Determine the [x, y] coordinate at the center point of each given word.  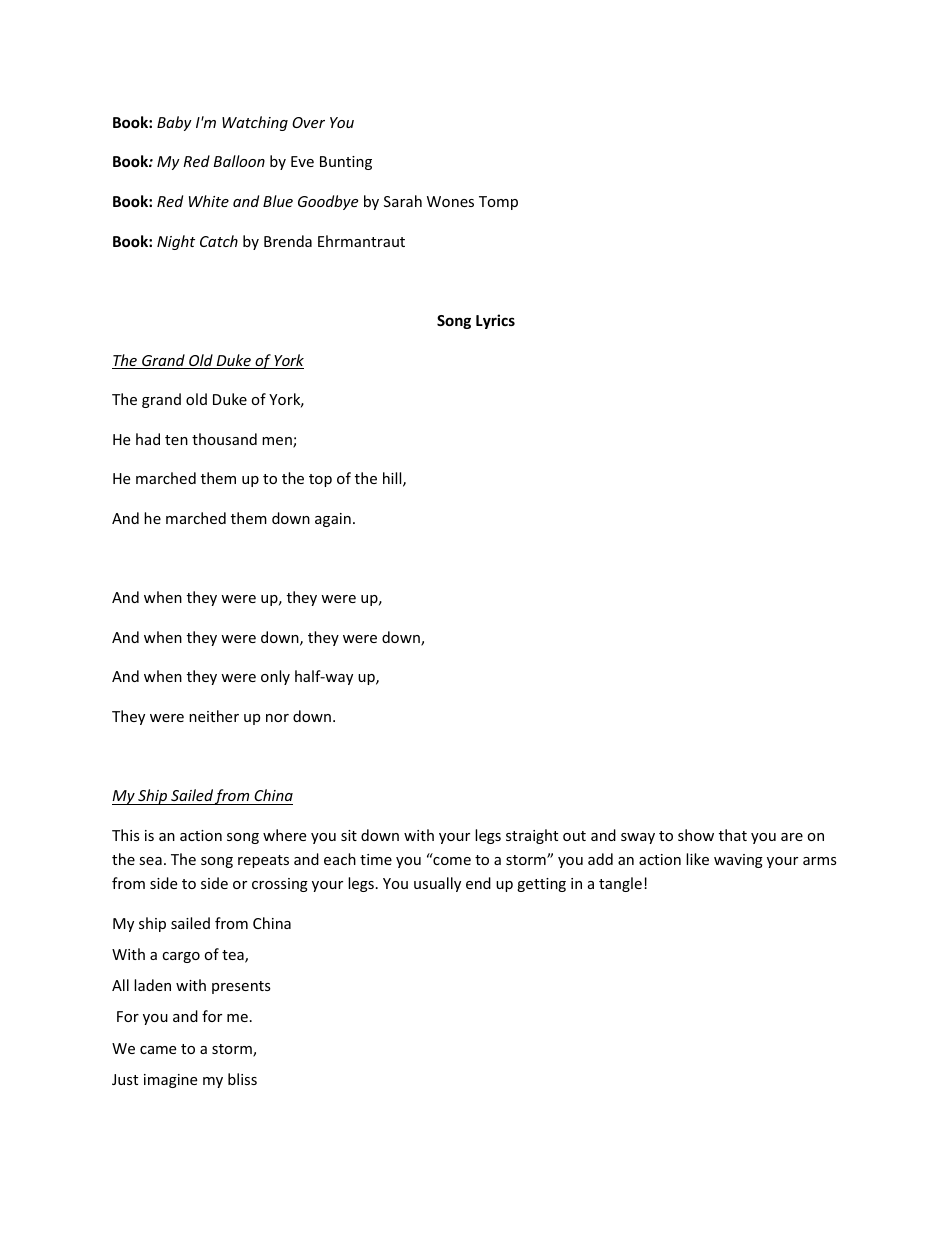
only [275, 677]
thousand [224, 439]
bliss [242, 1079]
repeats [263, 861]
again [333, 520]
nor [277, 718]
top [320, 480]
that [733, 835]
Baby [174, 123]
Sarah [403, 201]
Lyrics [495, 321]
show [696, 835]
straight [532, 836]
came [158, 1050]
